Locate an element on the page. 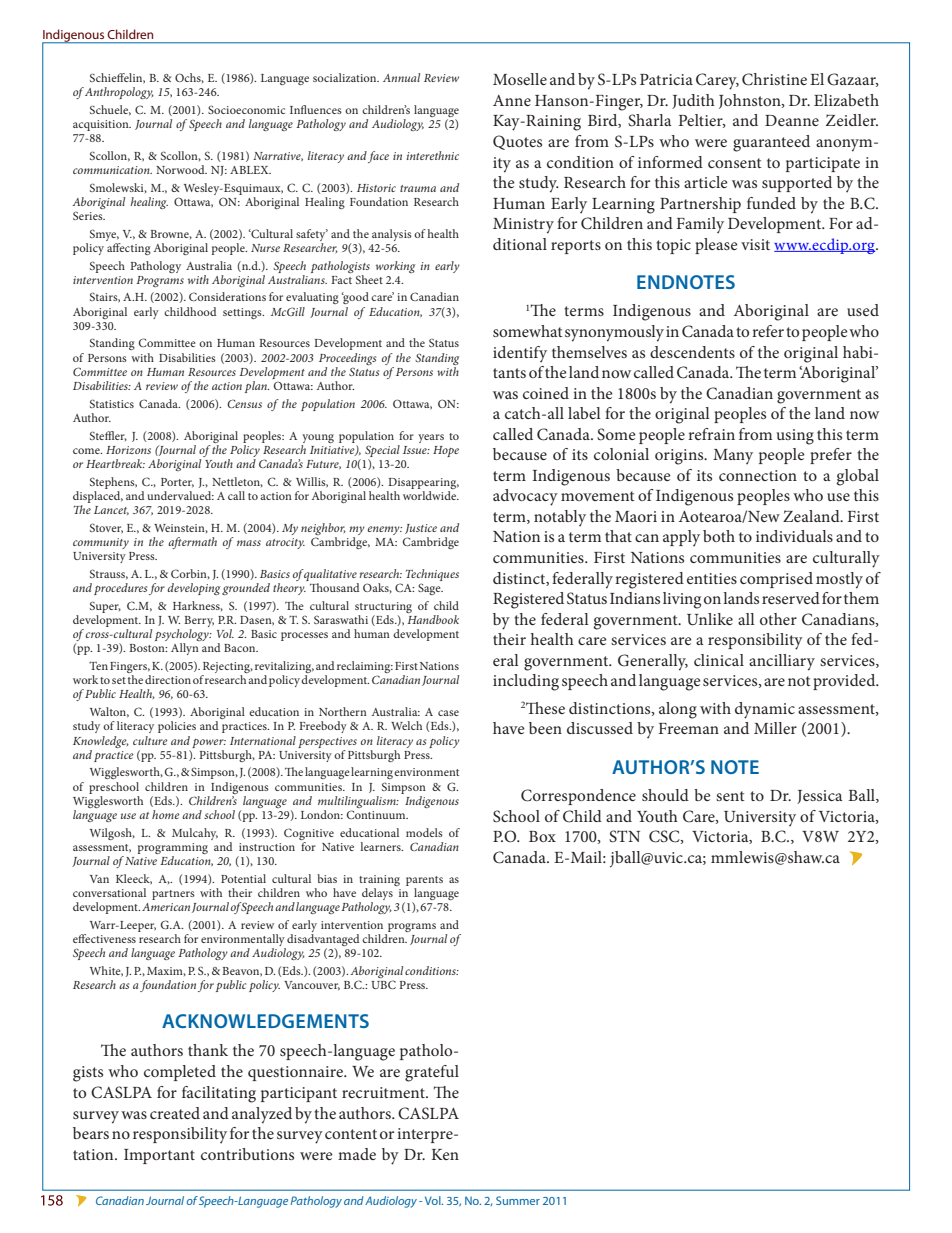 The height and width of the image is (1233, 952). Handbook is located at coordinates (433, 619).
